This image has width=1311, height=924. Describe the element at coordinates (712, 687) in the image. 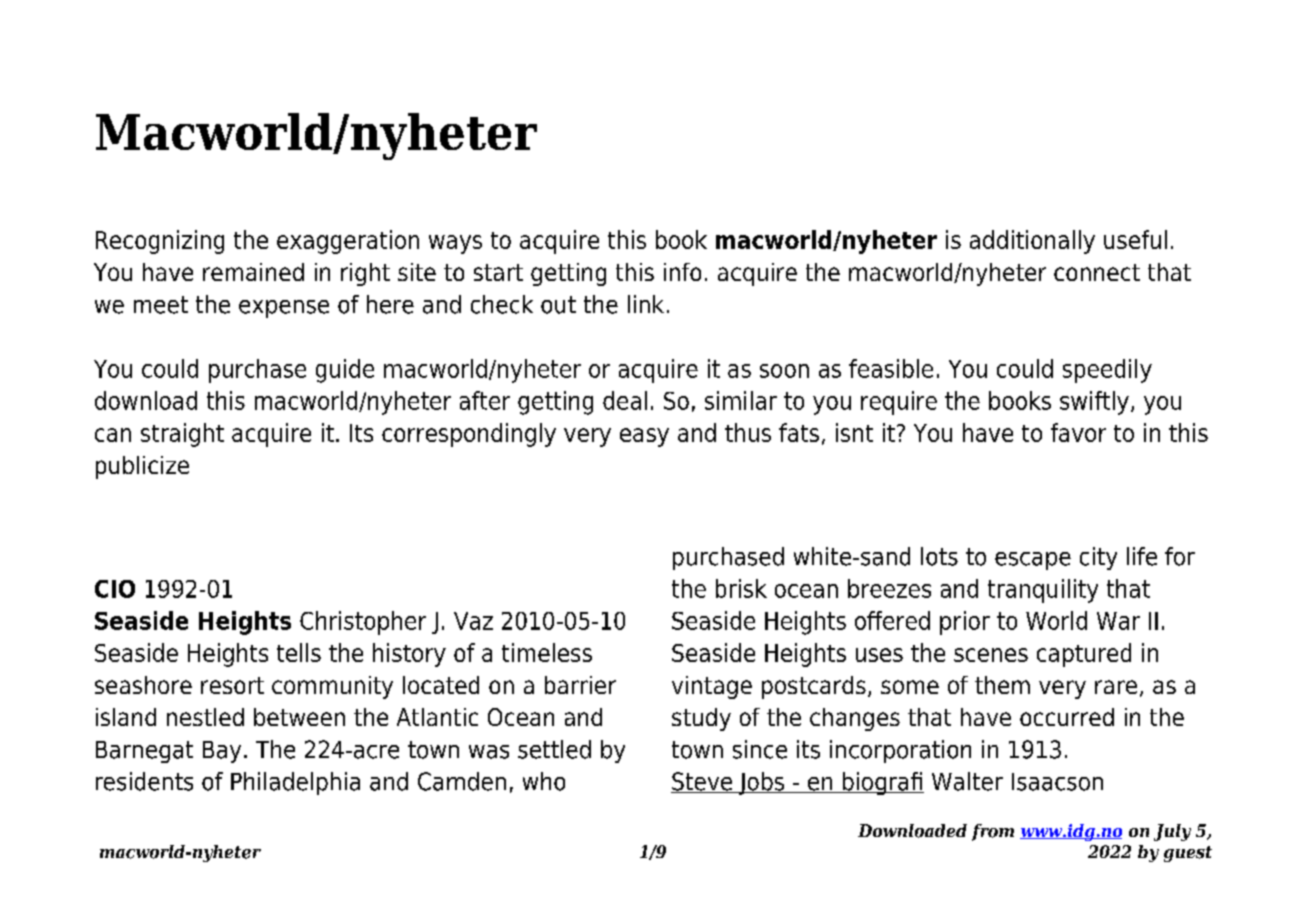

I see `vintage` at that location.
